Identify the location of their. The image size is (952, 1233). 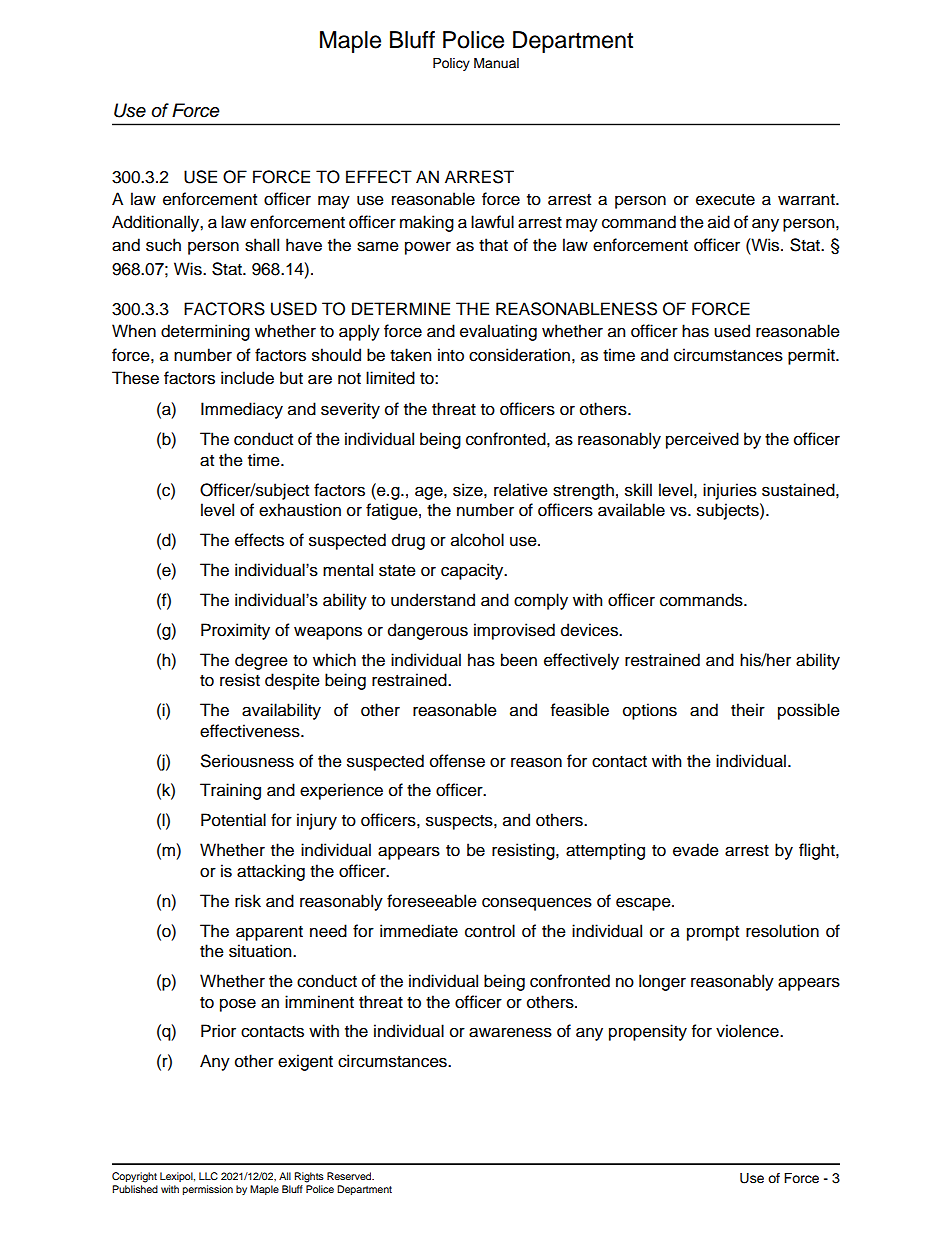
(748, 710).
